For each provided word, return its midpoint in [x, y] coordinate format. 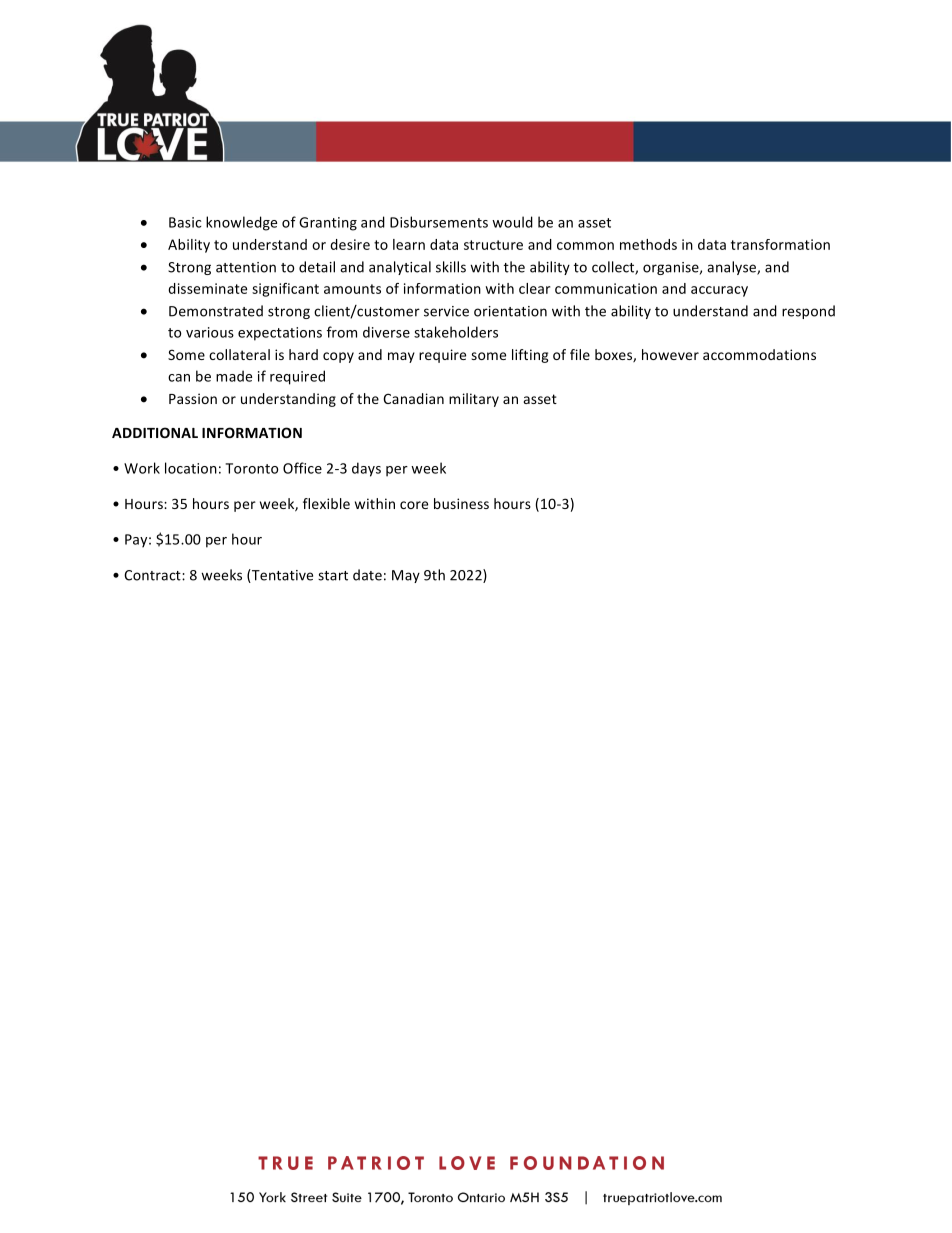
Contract [153, 575]
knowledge [241, 223]
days [366, 469]
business [461, 503]
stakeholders [456, 332]
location [191, 468]
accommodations [759, 354]
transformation [780, 244]
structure [493, 245]
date [367, 575]
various [210, 332]
